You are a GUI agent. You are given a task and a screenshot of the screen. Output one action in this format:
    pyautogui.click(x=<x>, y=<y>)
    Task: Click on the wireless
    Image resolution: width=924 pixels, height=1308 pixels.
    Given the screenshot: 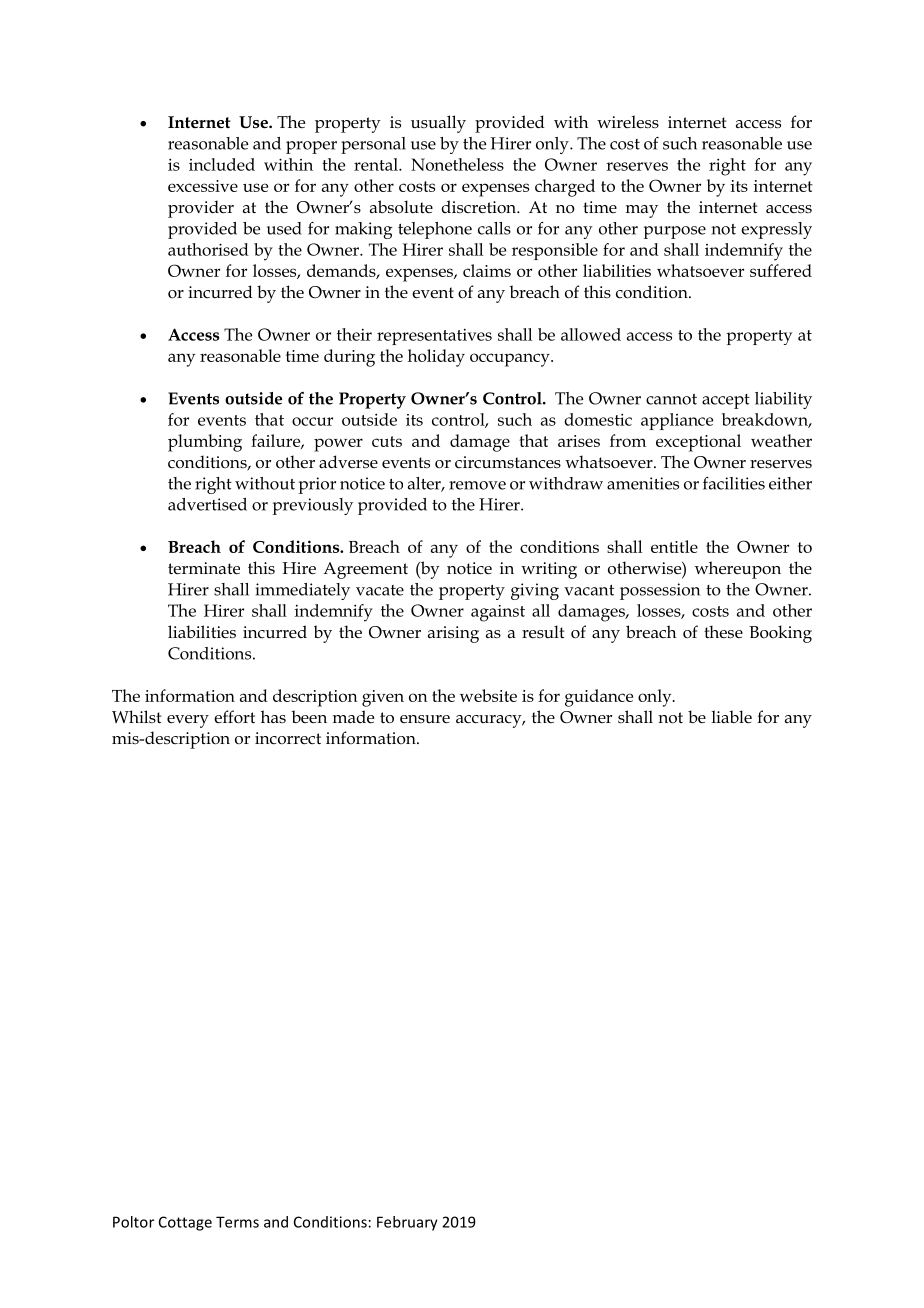 What is the action you would take?
    pyautogui.click(x=628, y=122)
